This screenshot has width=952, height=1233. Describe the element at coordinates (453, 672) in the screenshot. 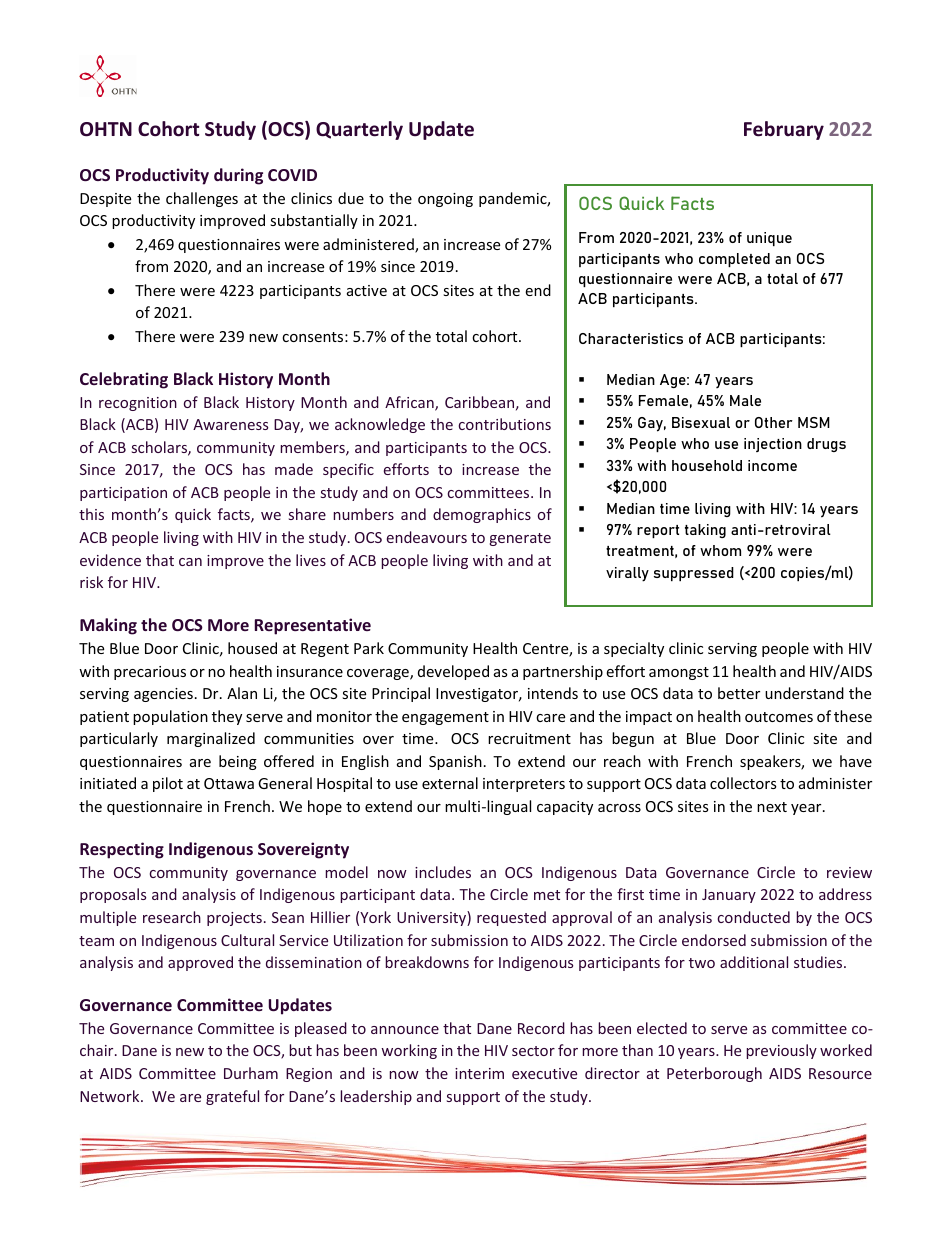

I see `developed` at that location.
